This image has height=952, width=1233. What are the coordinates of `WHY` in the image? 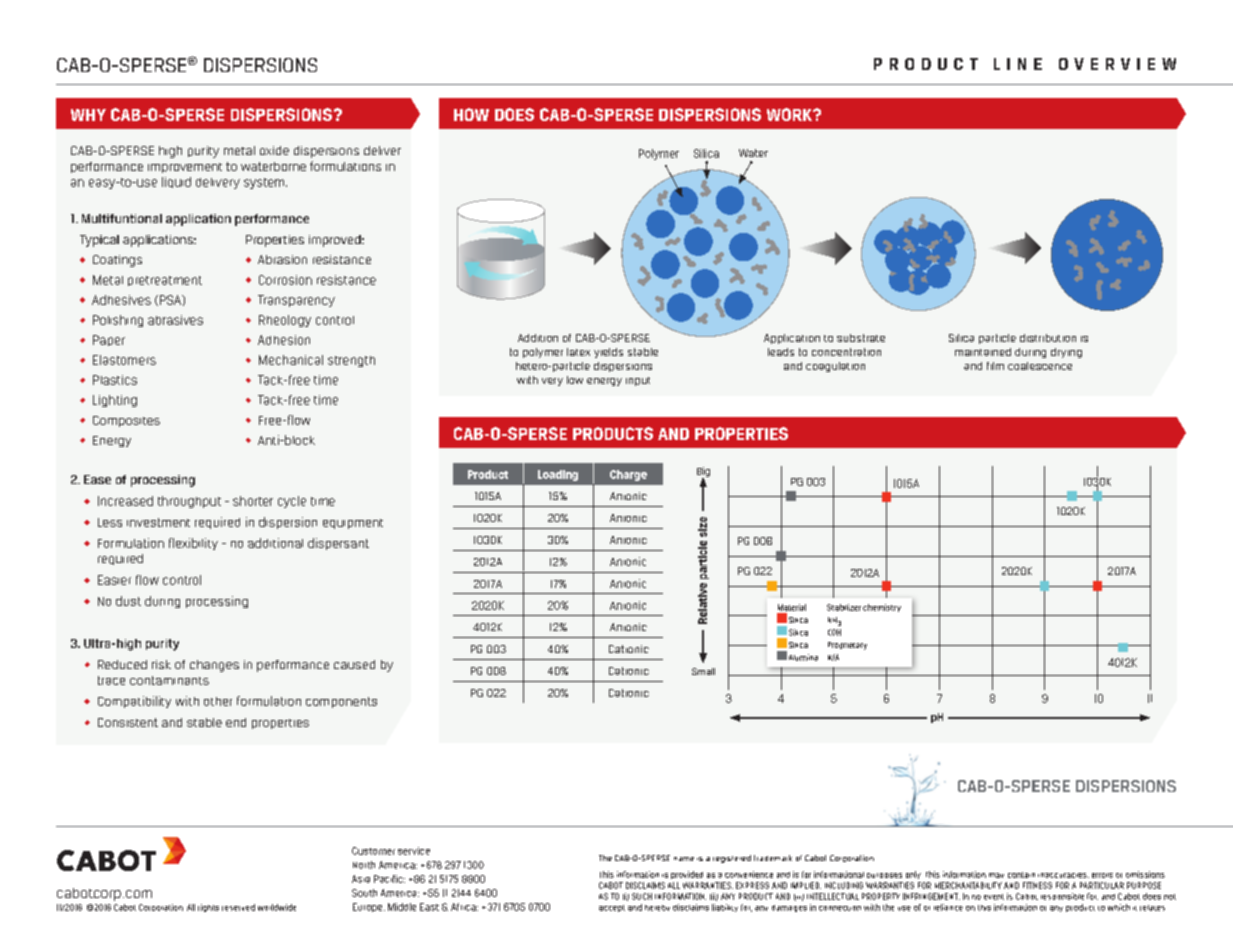 It's located at (88, 115).
